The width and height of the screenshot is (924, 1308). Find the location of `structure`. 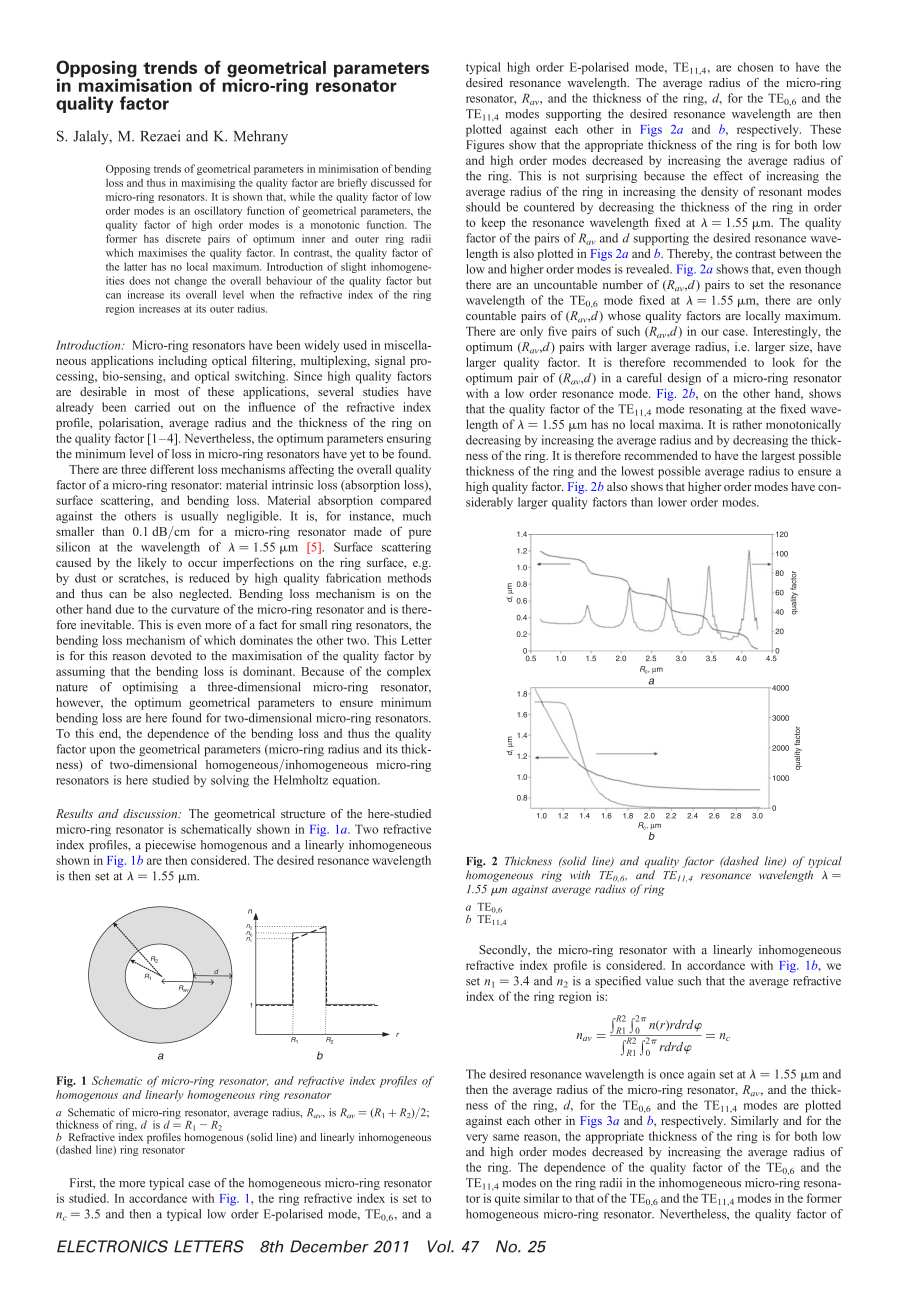

structure is located at coordinates (303, 814).
